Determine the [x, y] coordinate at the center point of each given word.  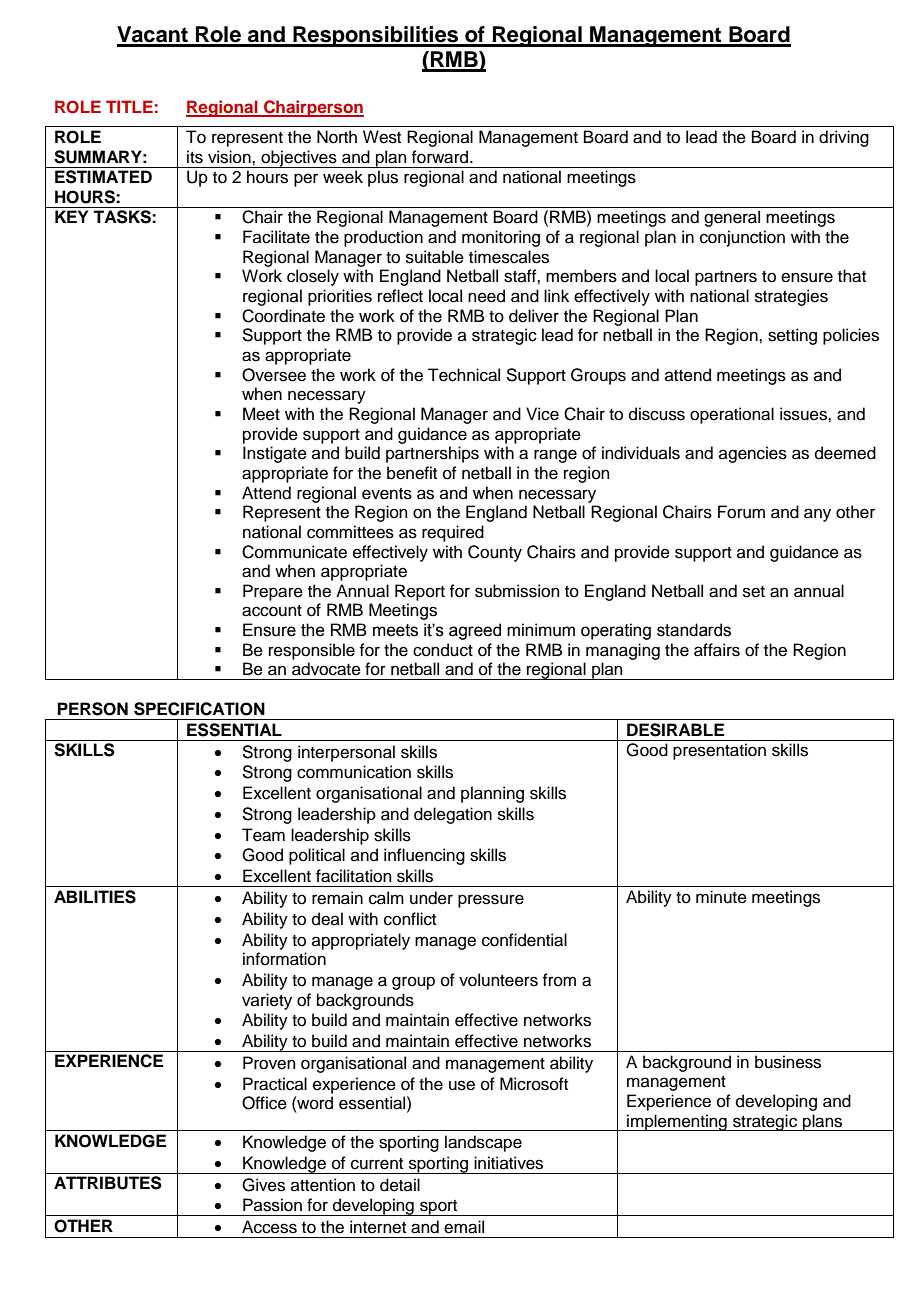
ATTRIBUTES [108, 1183]
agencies [753, 454]
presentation [719, 751]
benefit [412, 473]
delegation [453, 815]
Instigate [275, 454]
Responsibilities [376, 36]
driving [844, 138]
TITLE [129, 106]
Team [263, 835]
